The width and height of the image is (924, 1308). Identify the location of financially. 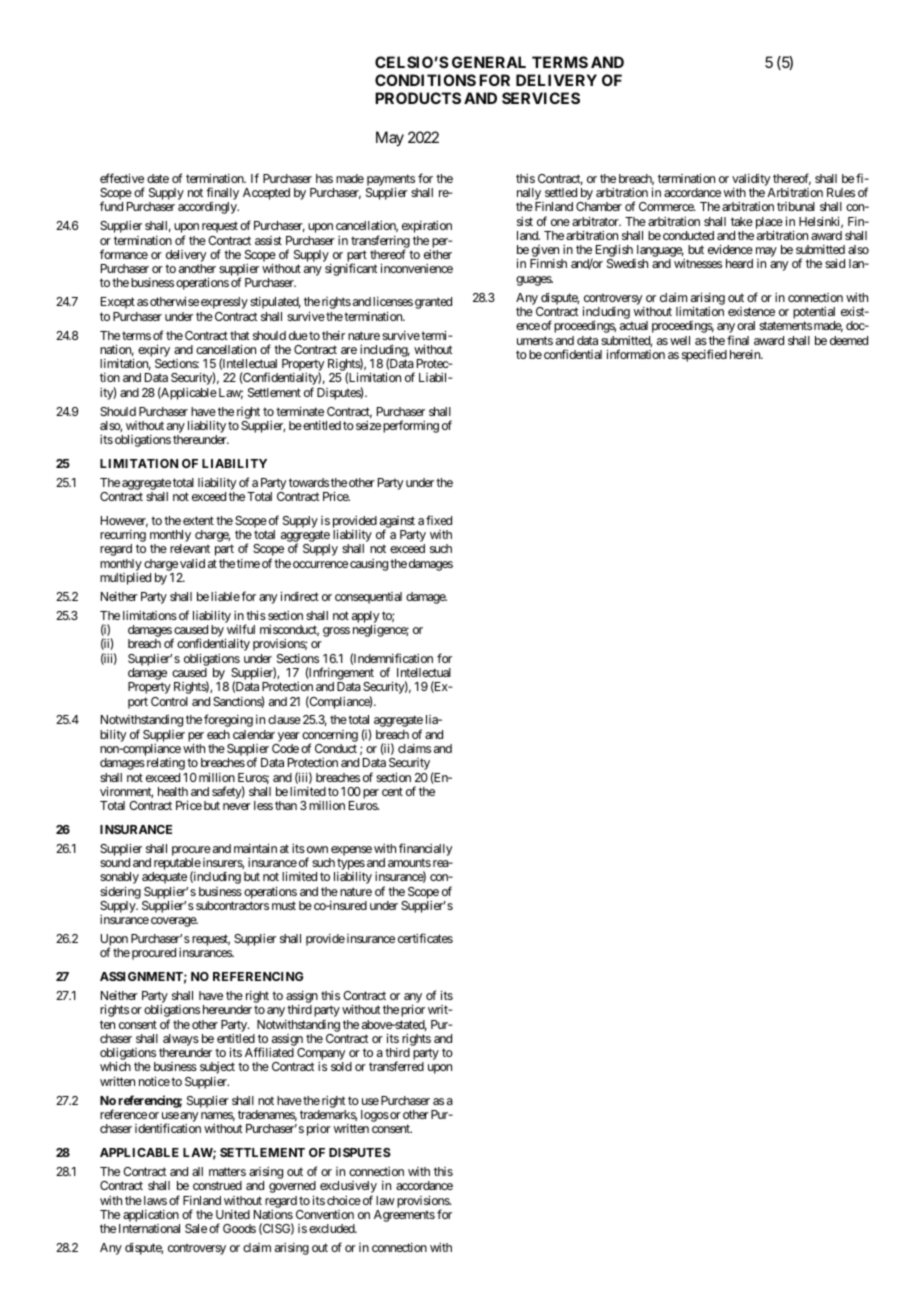
(425, 849).
